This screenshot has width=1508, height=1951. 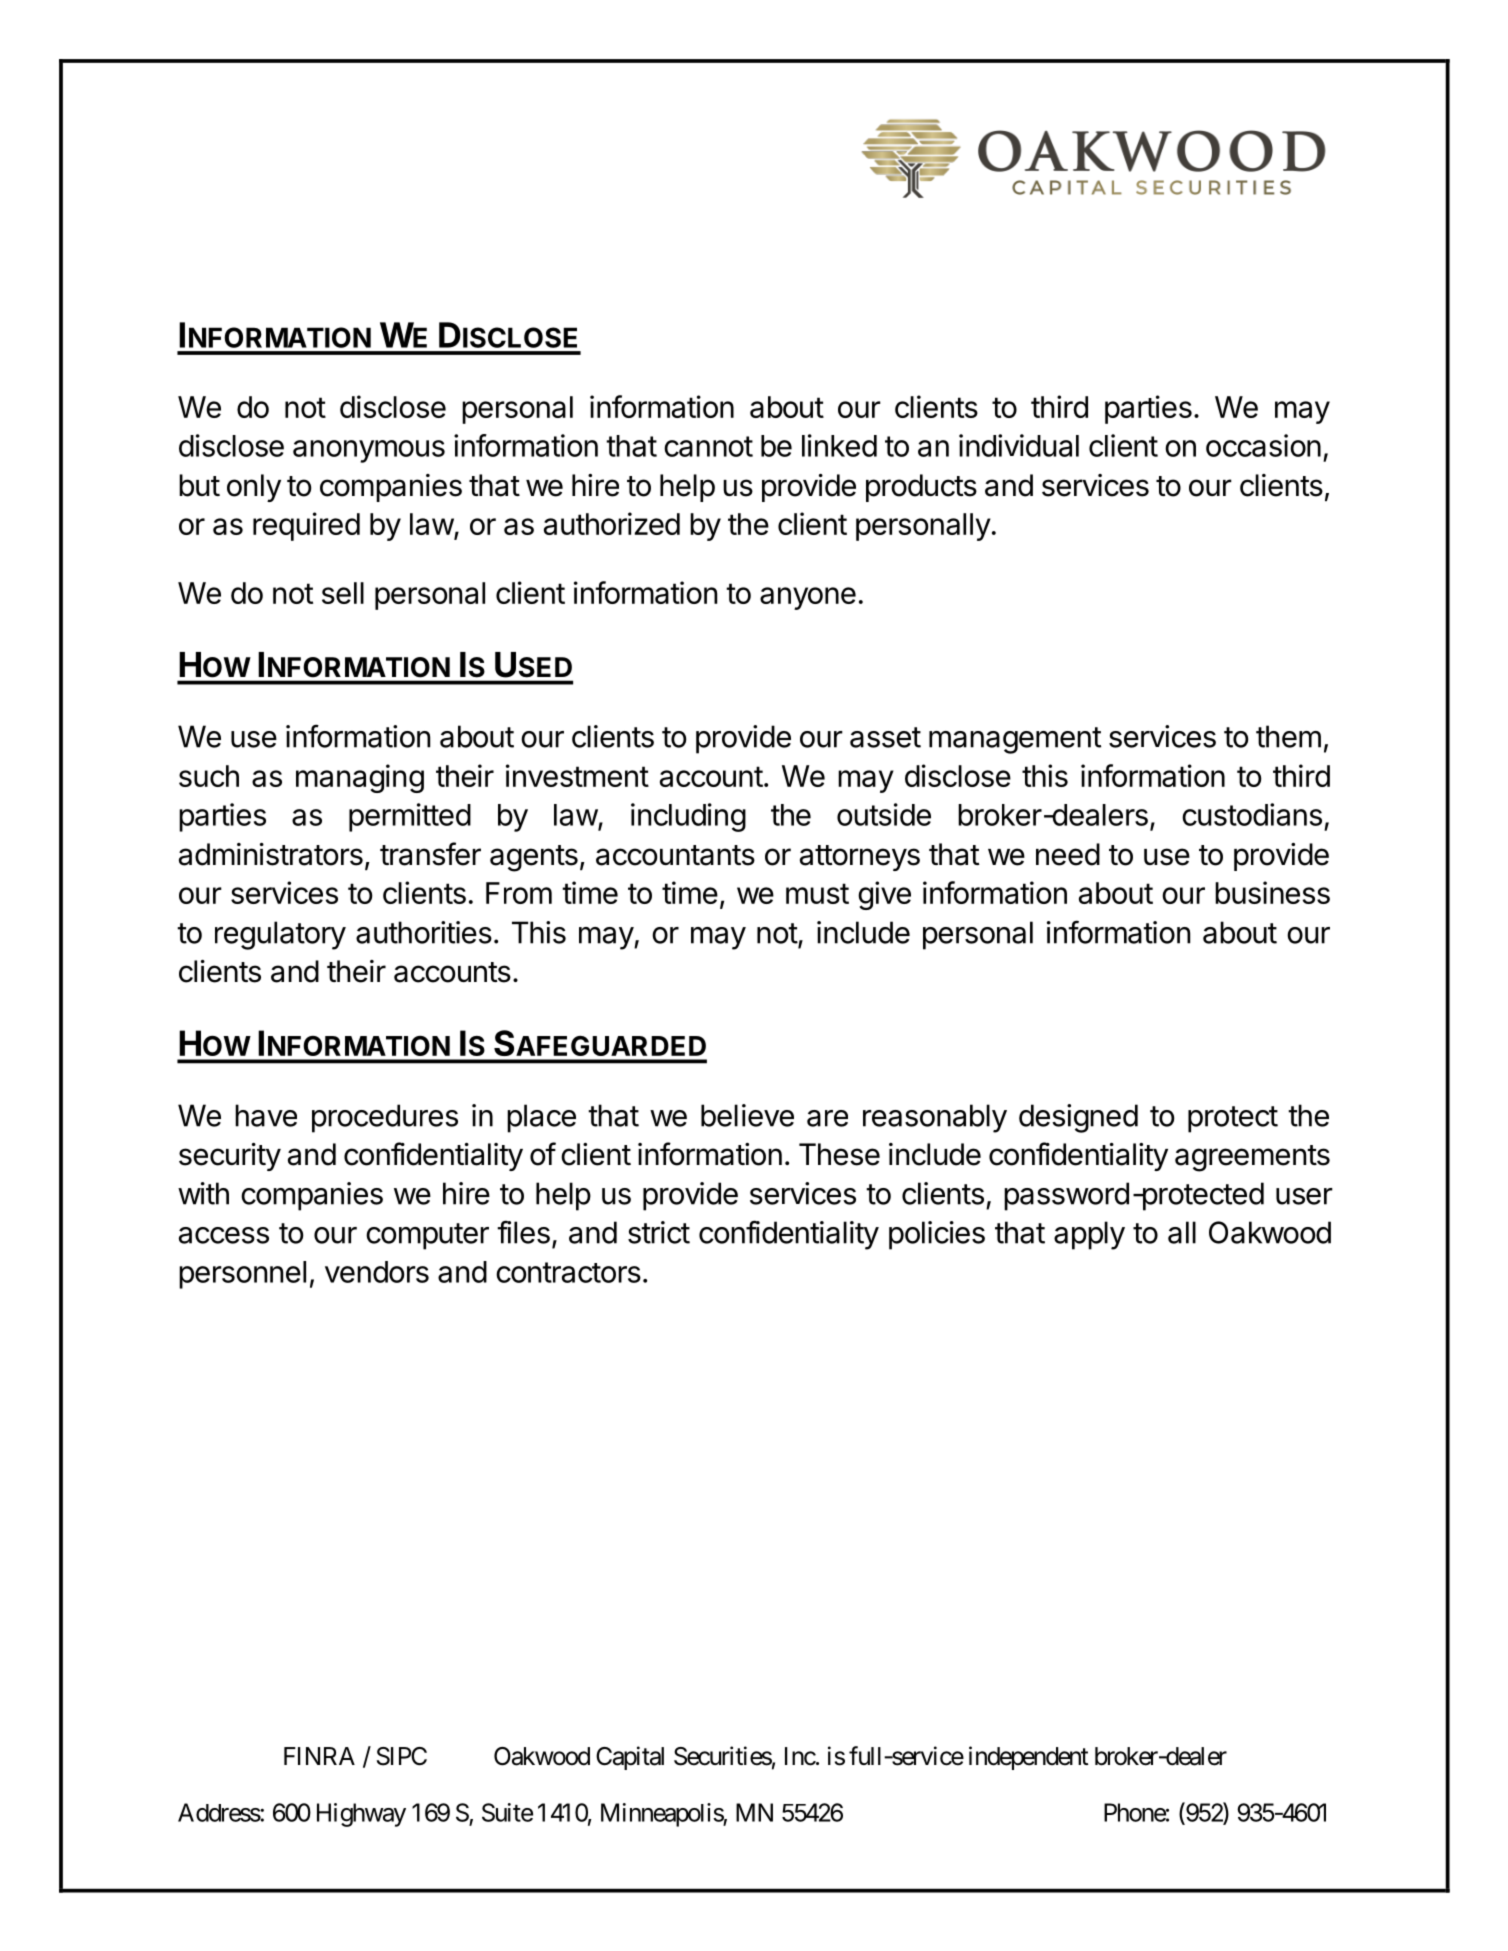 What do you see at coordinates (360, 778) in the screenshot?
I see `managing` at bounding box center [360, 778].
